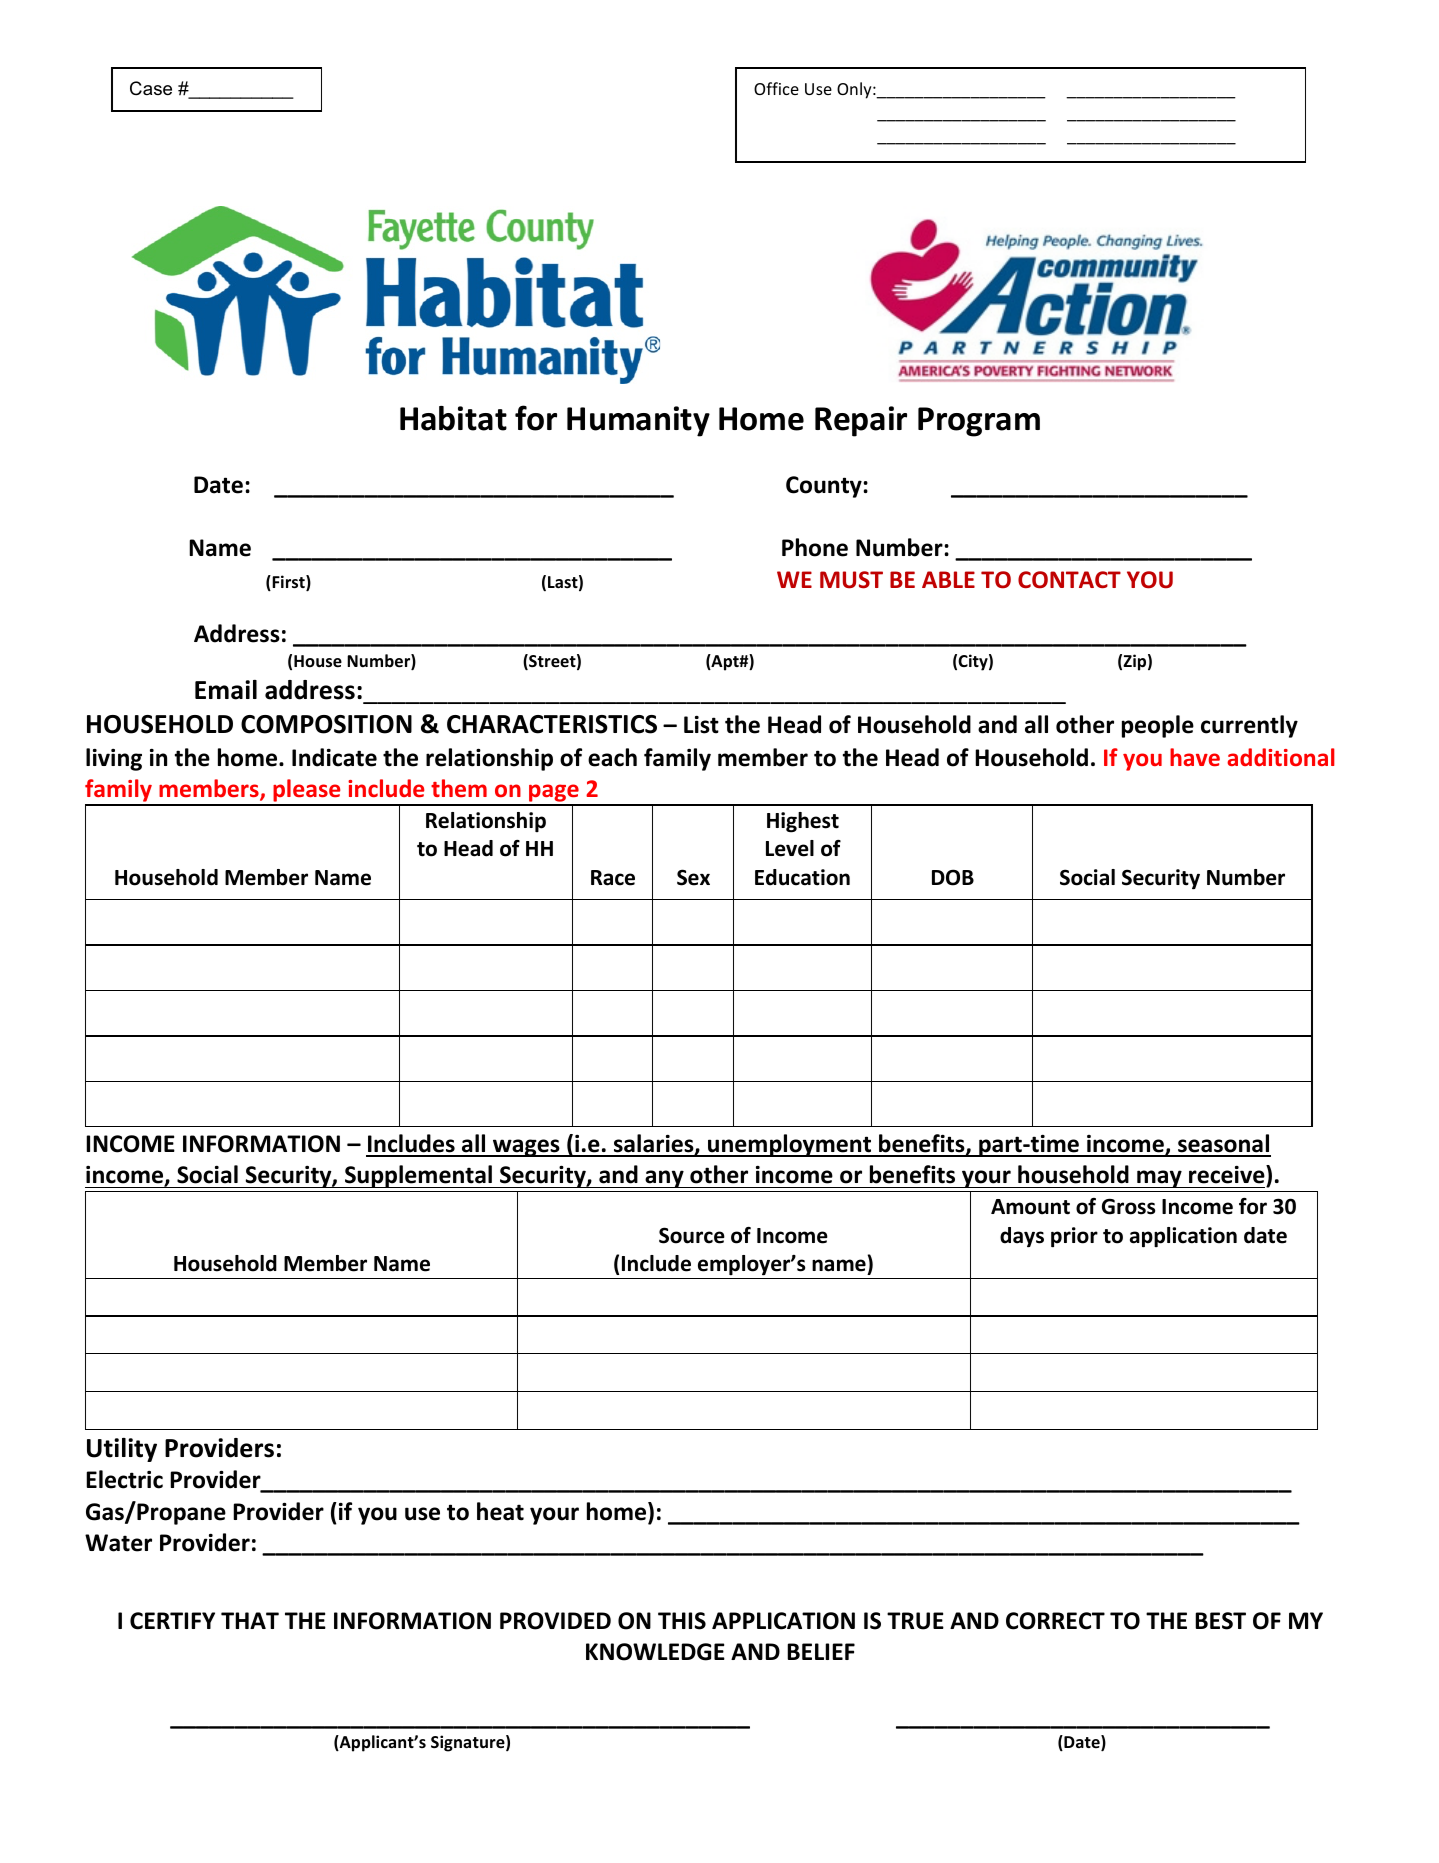 This document has width=1439, height=1863. What do you see at coordinates (250, 1620) in the document?
I see `THAT` at bounding box center [250, 1620].
